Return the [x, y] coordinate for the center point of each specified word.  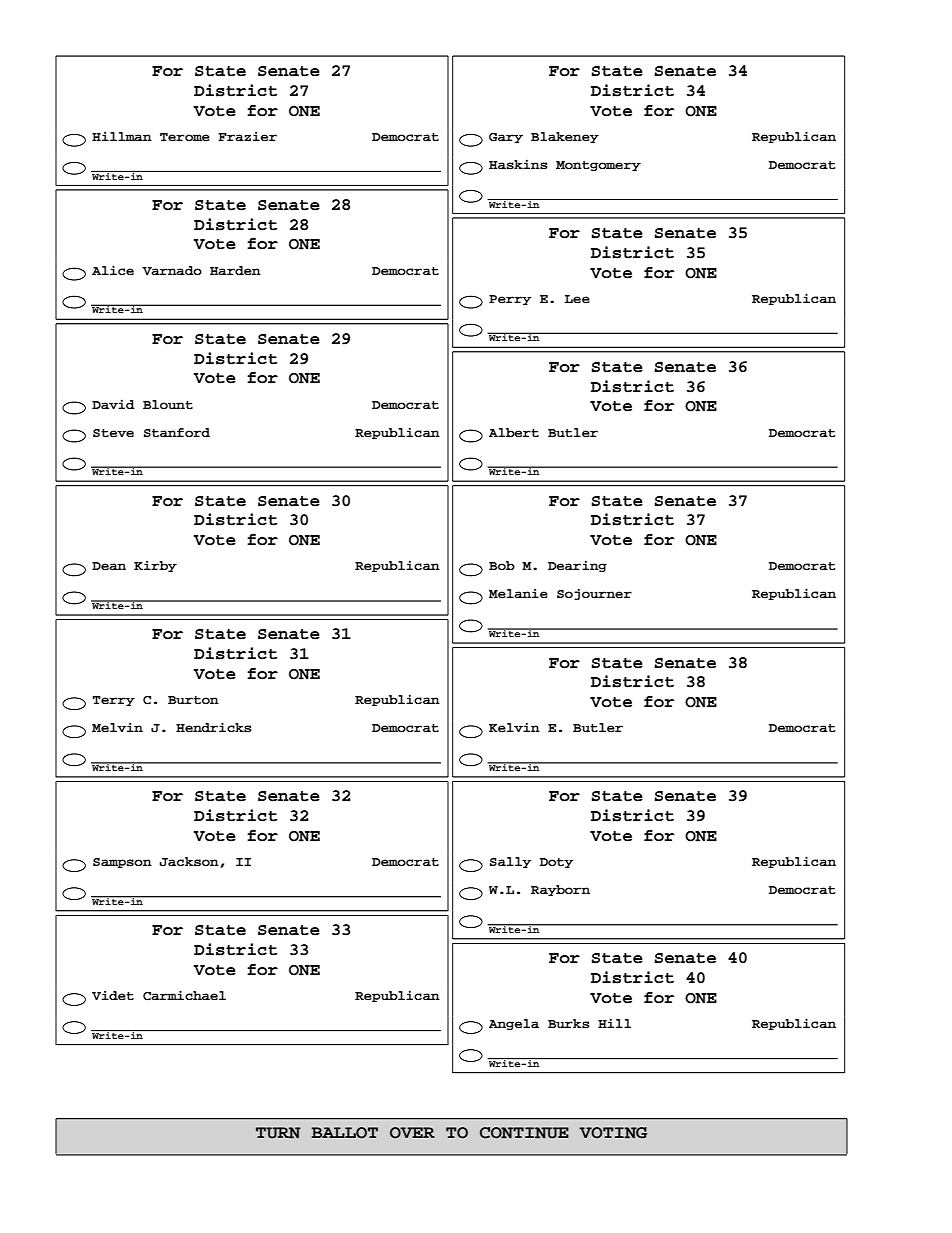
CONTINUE [524, 1133]
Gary [506, 138]
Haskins [518, 164]
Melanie [518, 593]
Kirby [155, 566]
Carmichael [184, 996]
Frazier [247, 136]
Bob [502, 565]
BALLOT [344, 1133]
